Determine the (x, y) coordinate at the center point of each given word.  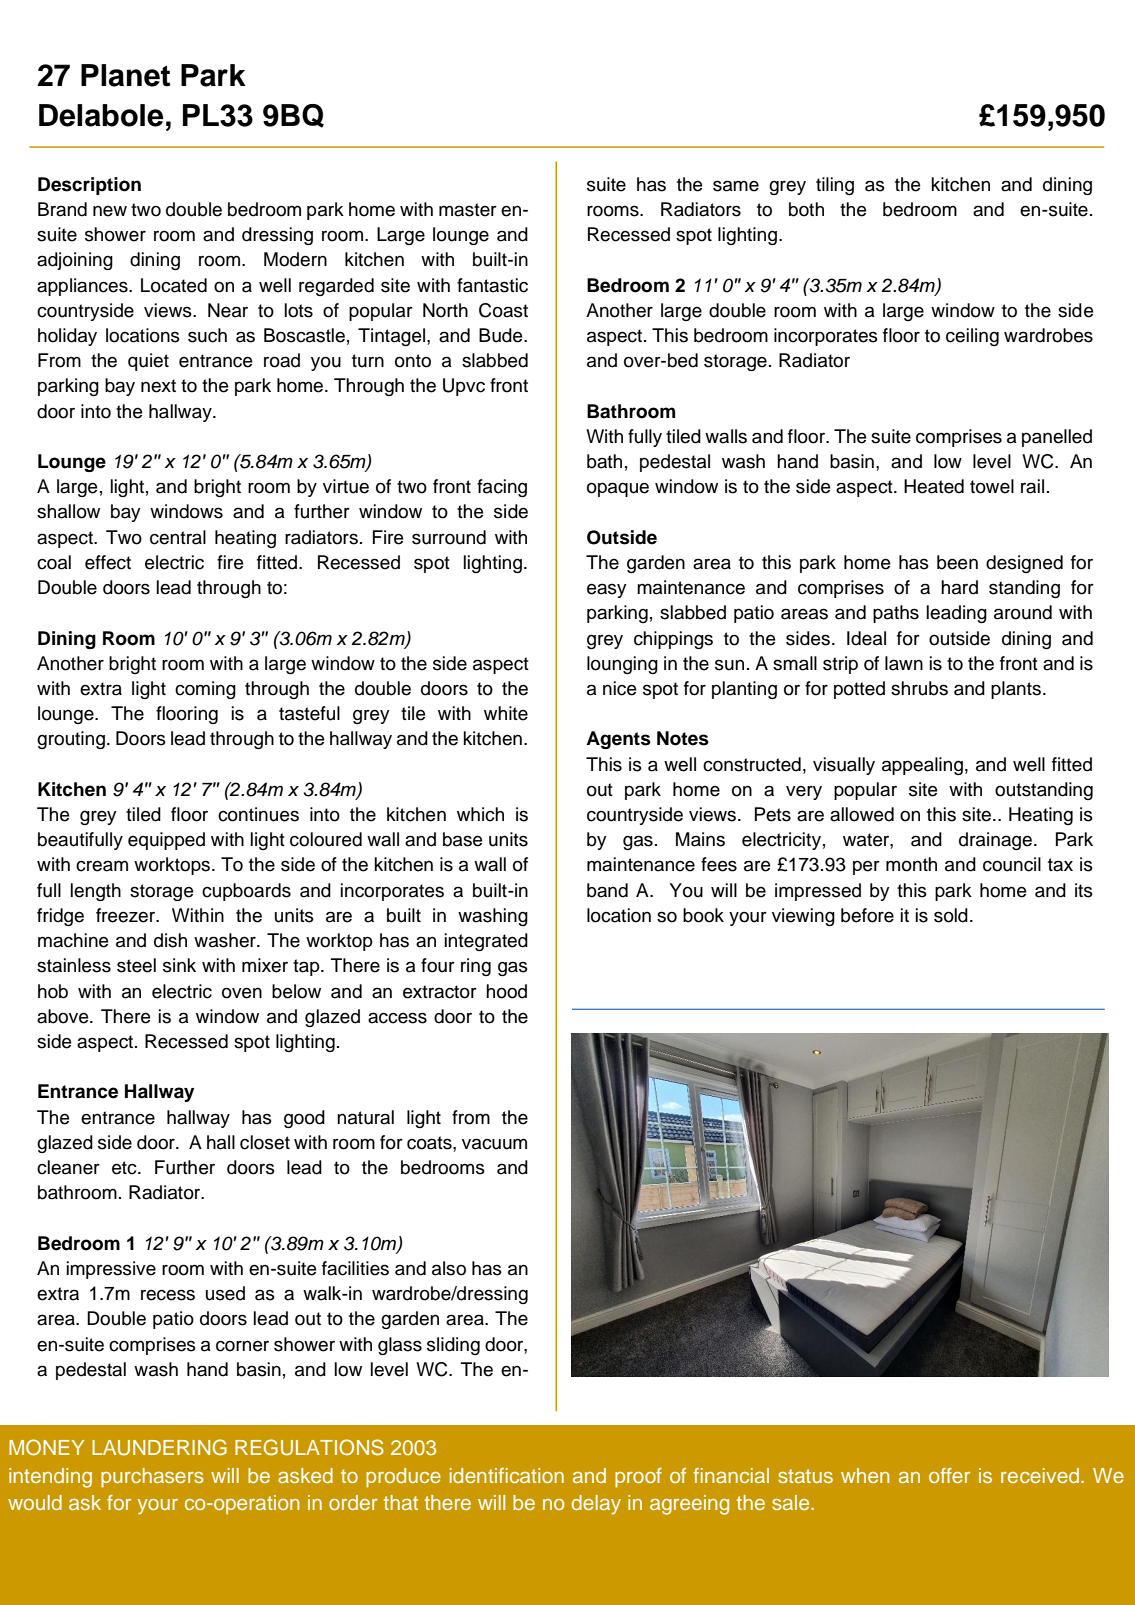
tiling (835, 186)
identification (507, 1475)
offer (949, 1475)
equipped (166, 841)
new (110, 211)
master (468, 210)
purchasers (152, 1478)
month (911, 864)
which (480, 814)
